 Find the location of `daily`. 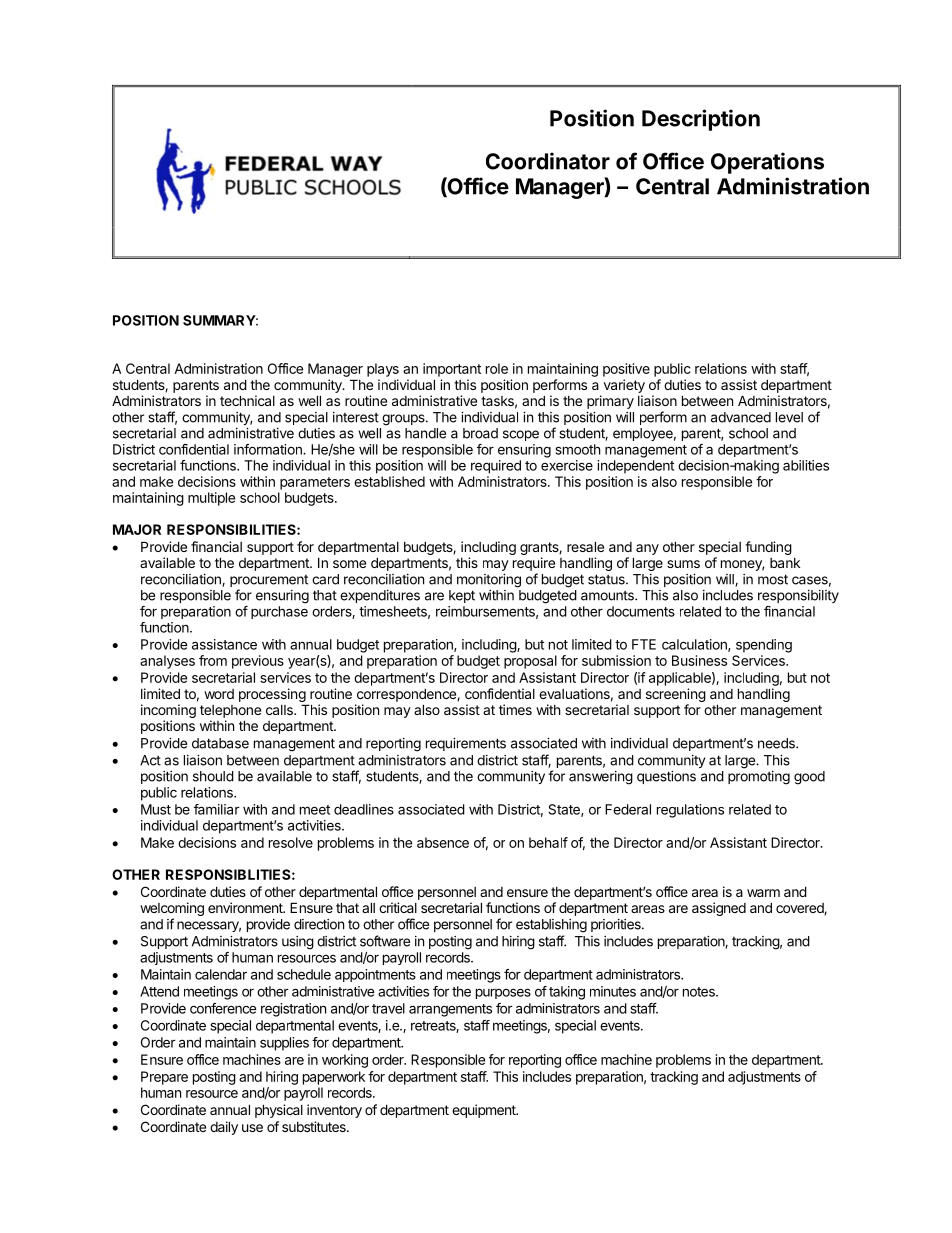

daily is located at coordinates (224, 1128).
